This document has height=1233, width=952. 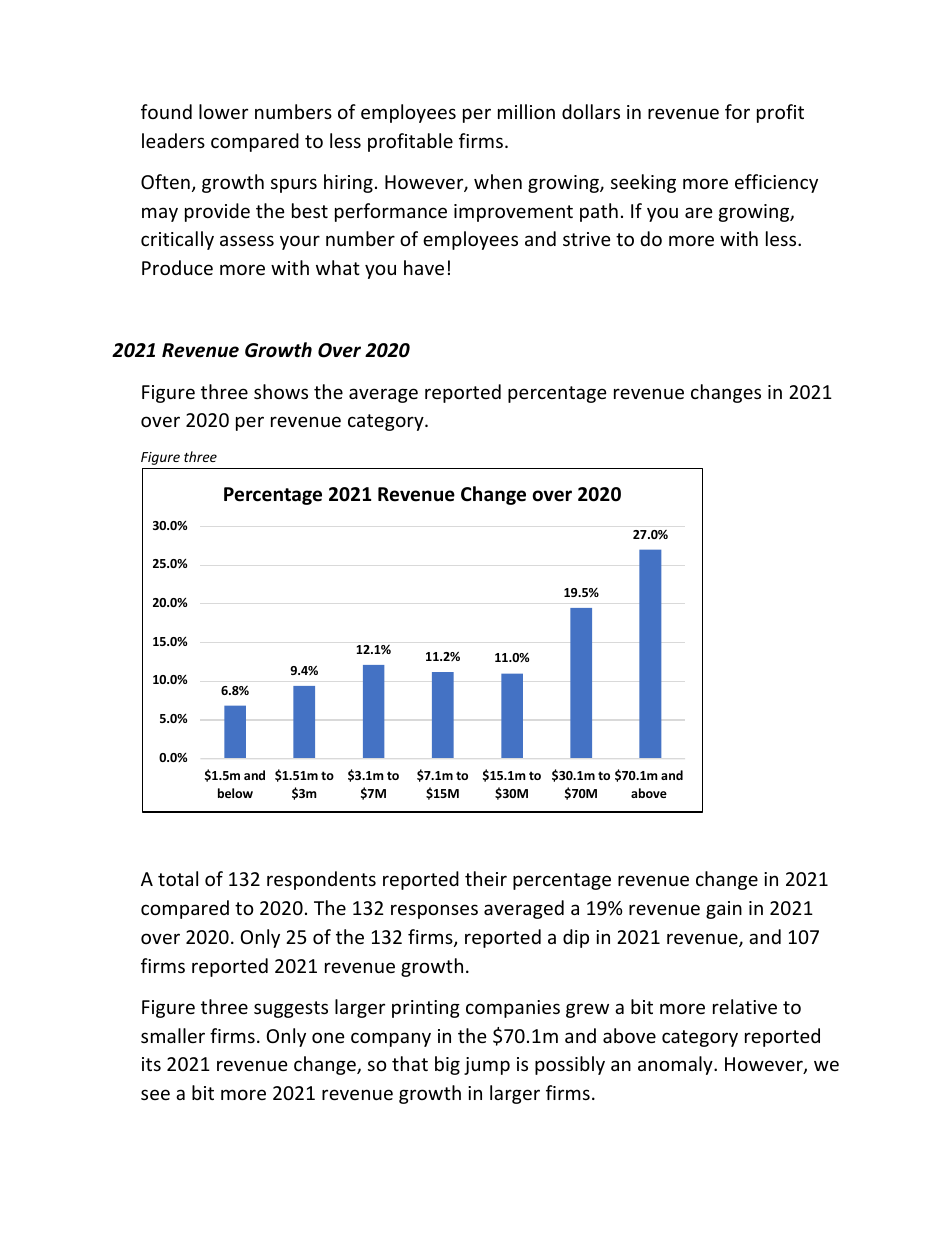 I want to click on big, so click(x=447, y=1065).
